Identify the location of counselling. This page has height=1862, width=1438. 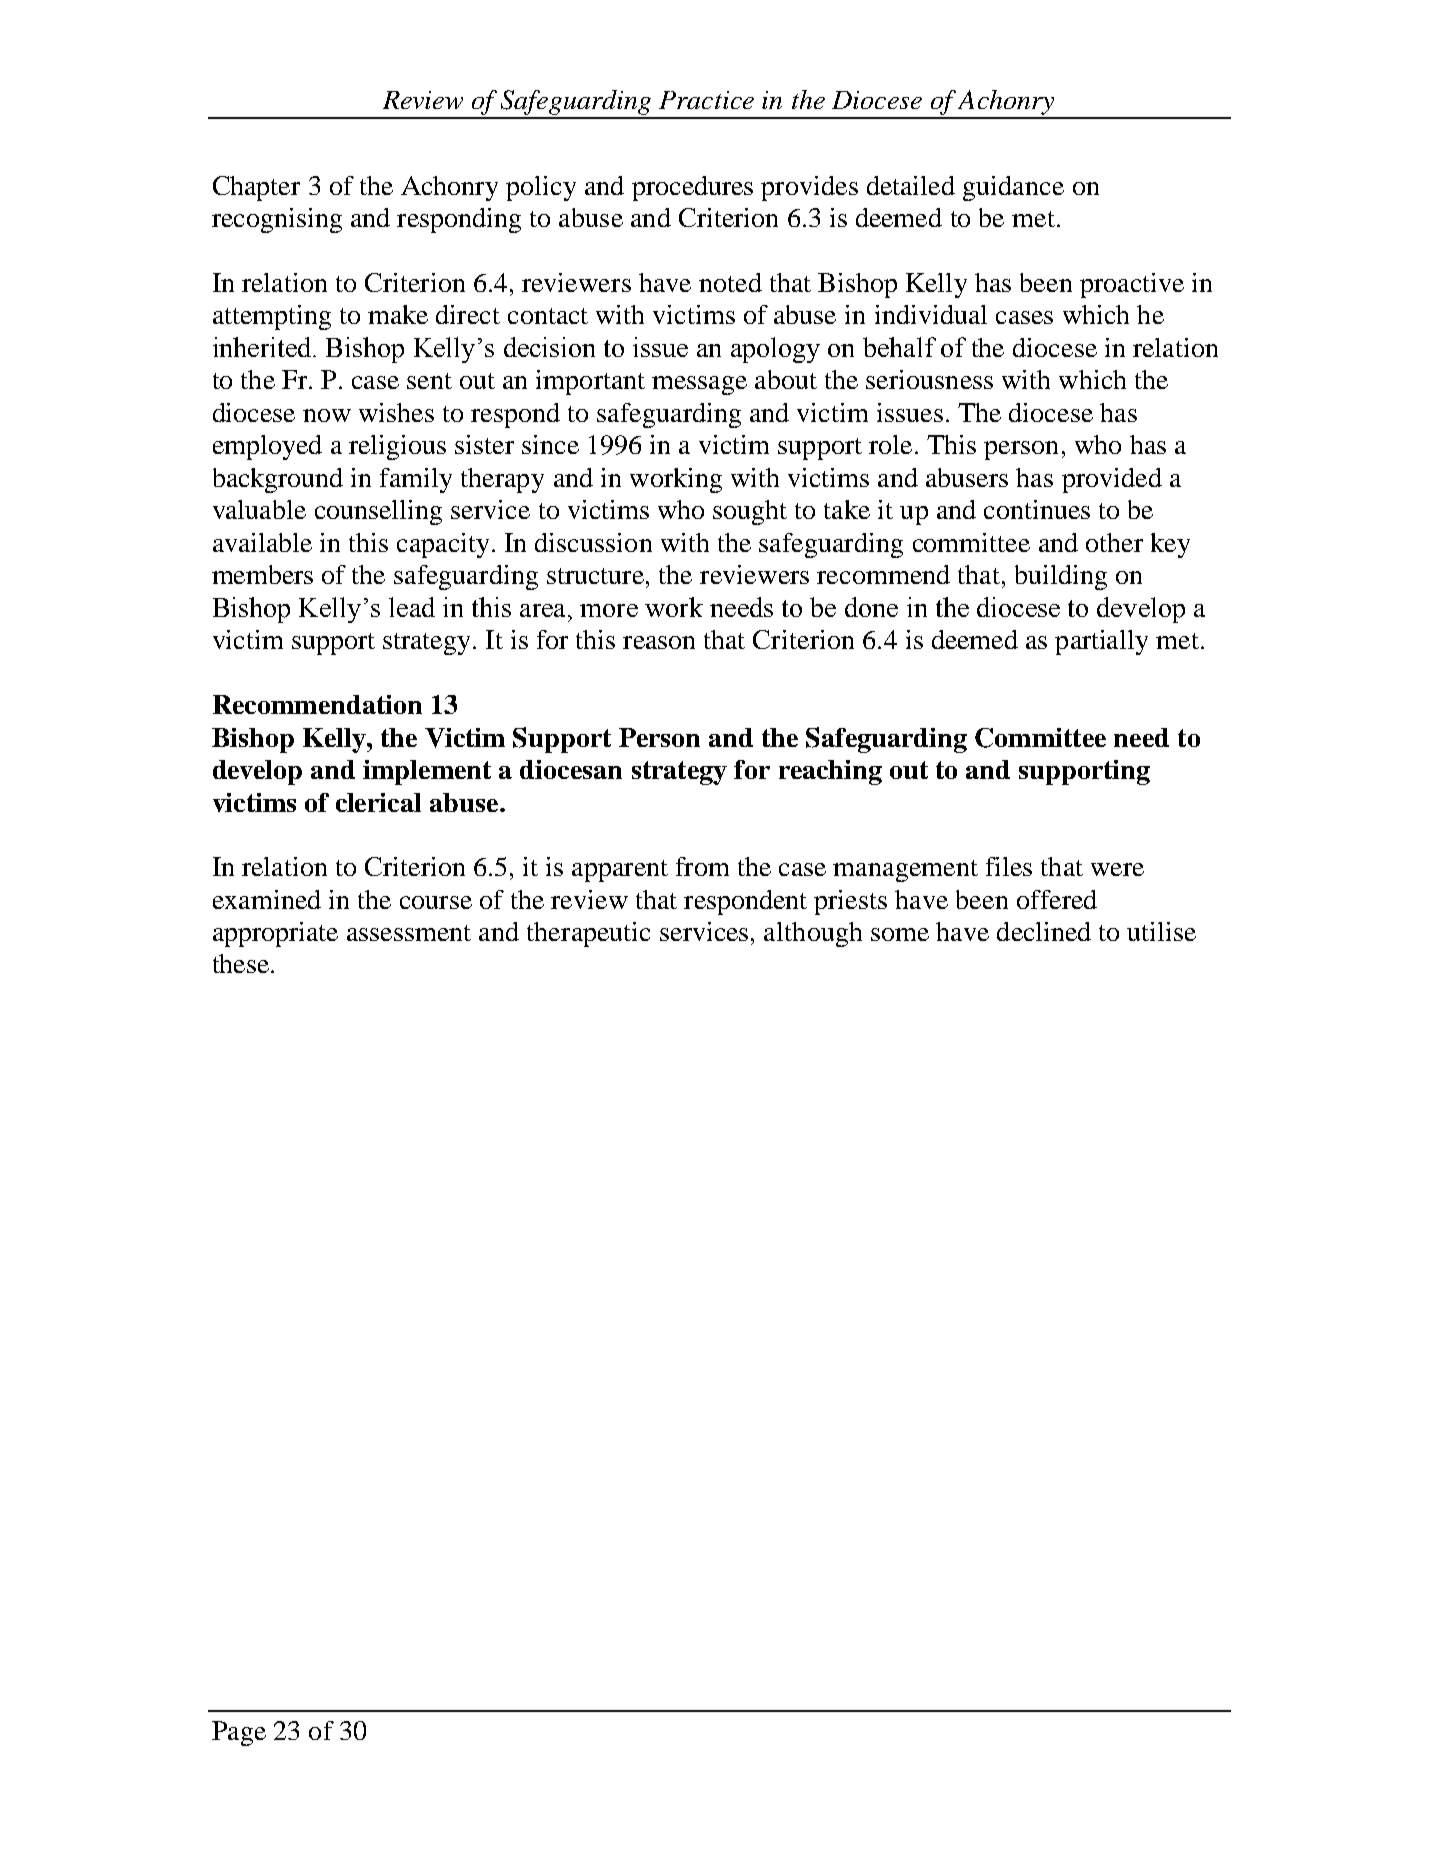
(378, 512).
